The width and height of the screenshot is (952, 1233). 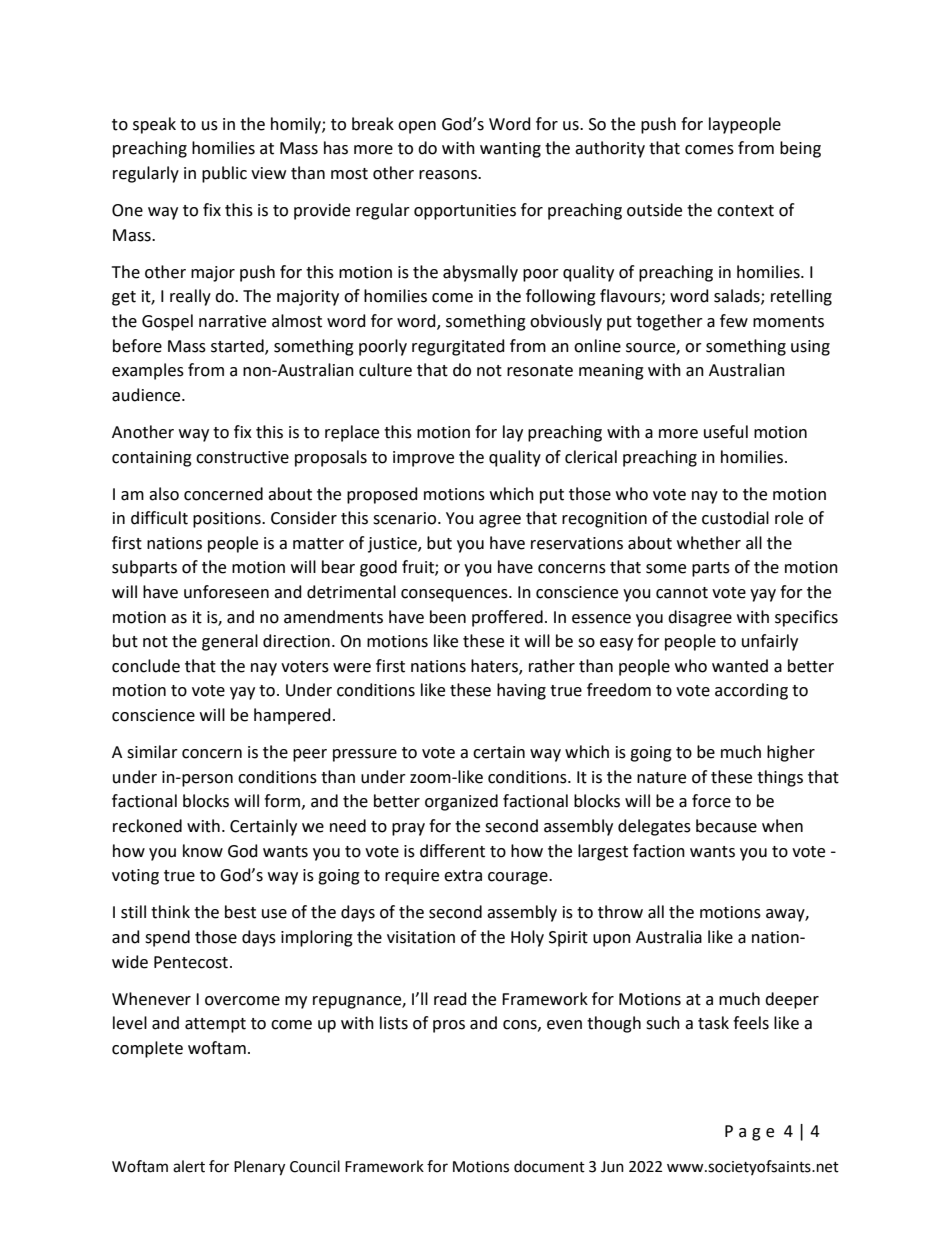 I want to click on document, so click(x=549, y=1166).
